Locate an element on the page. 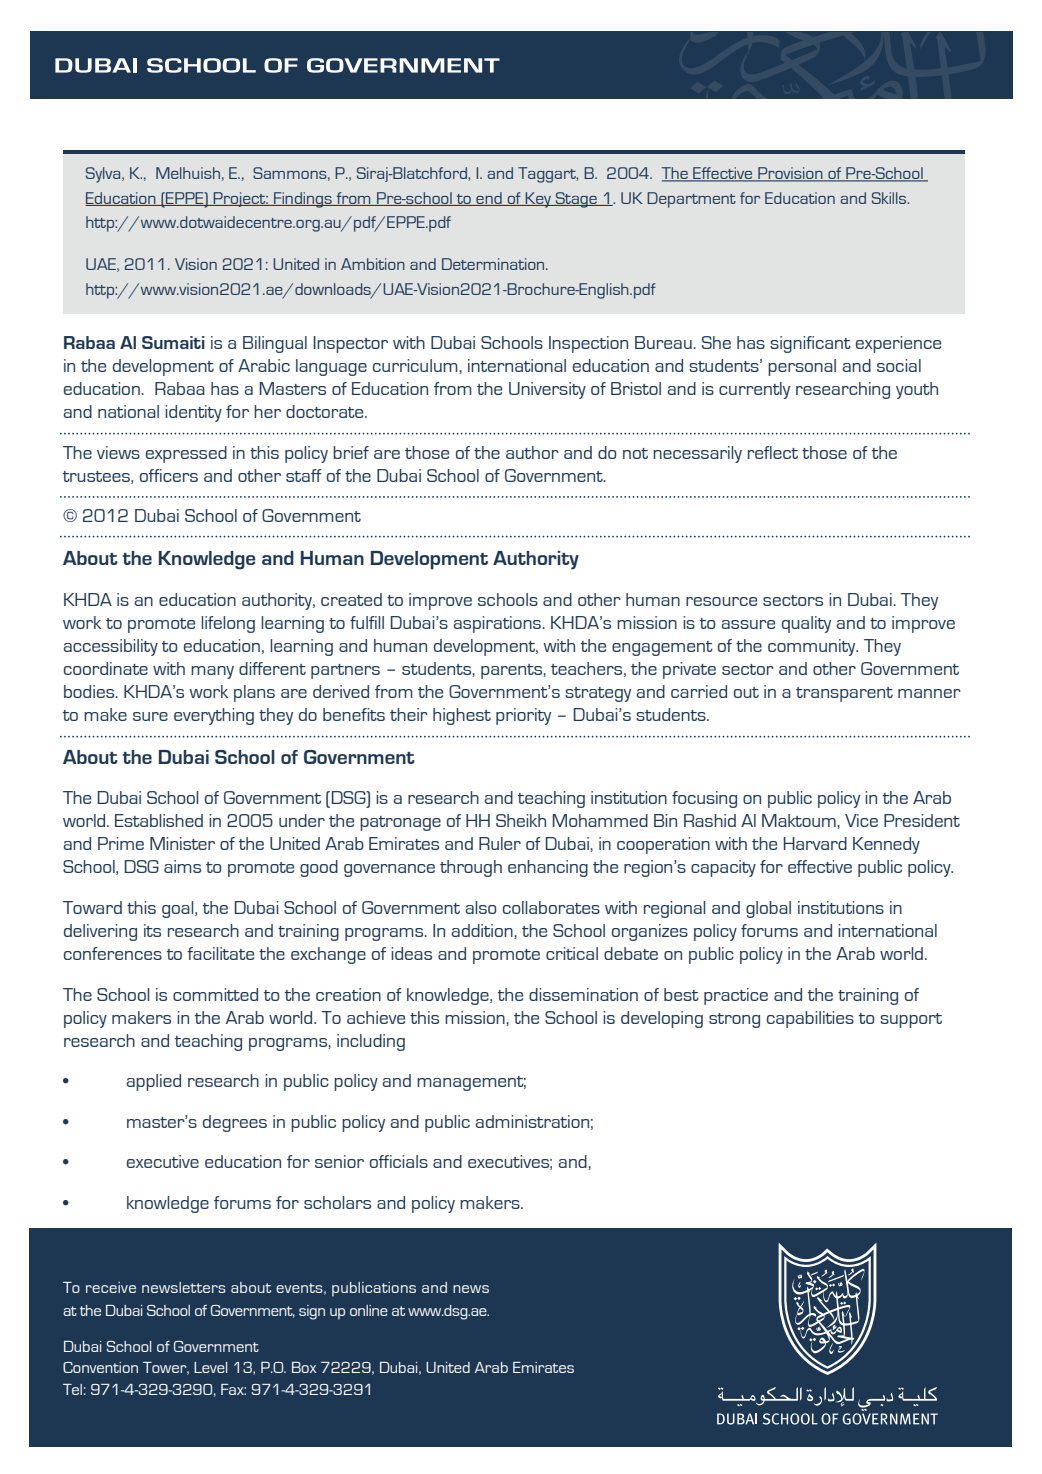  Level is located at coordinates (210, 1367).
